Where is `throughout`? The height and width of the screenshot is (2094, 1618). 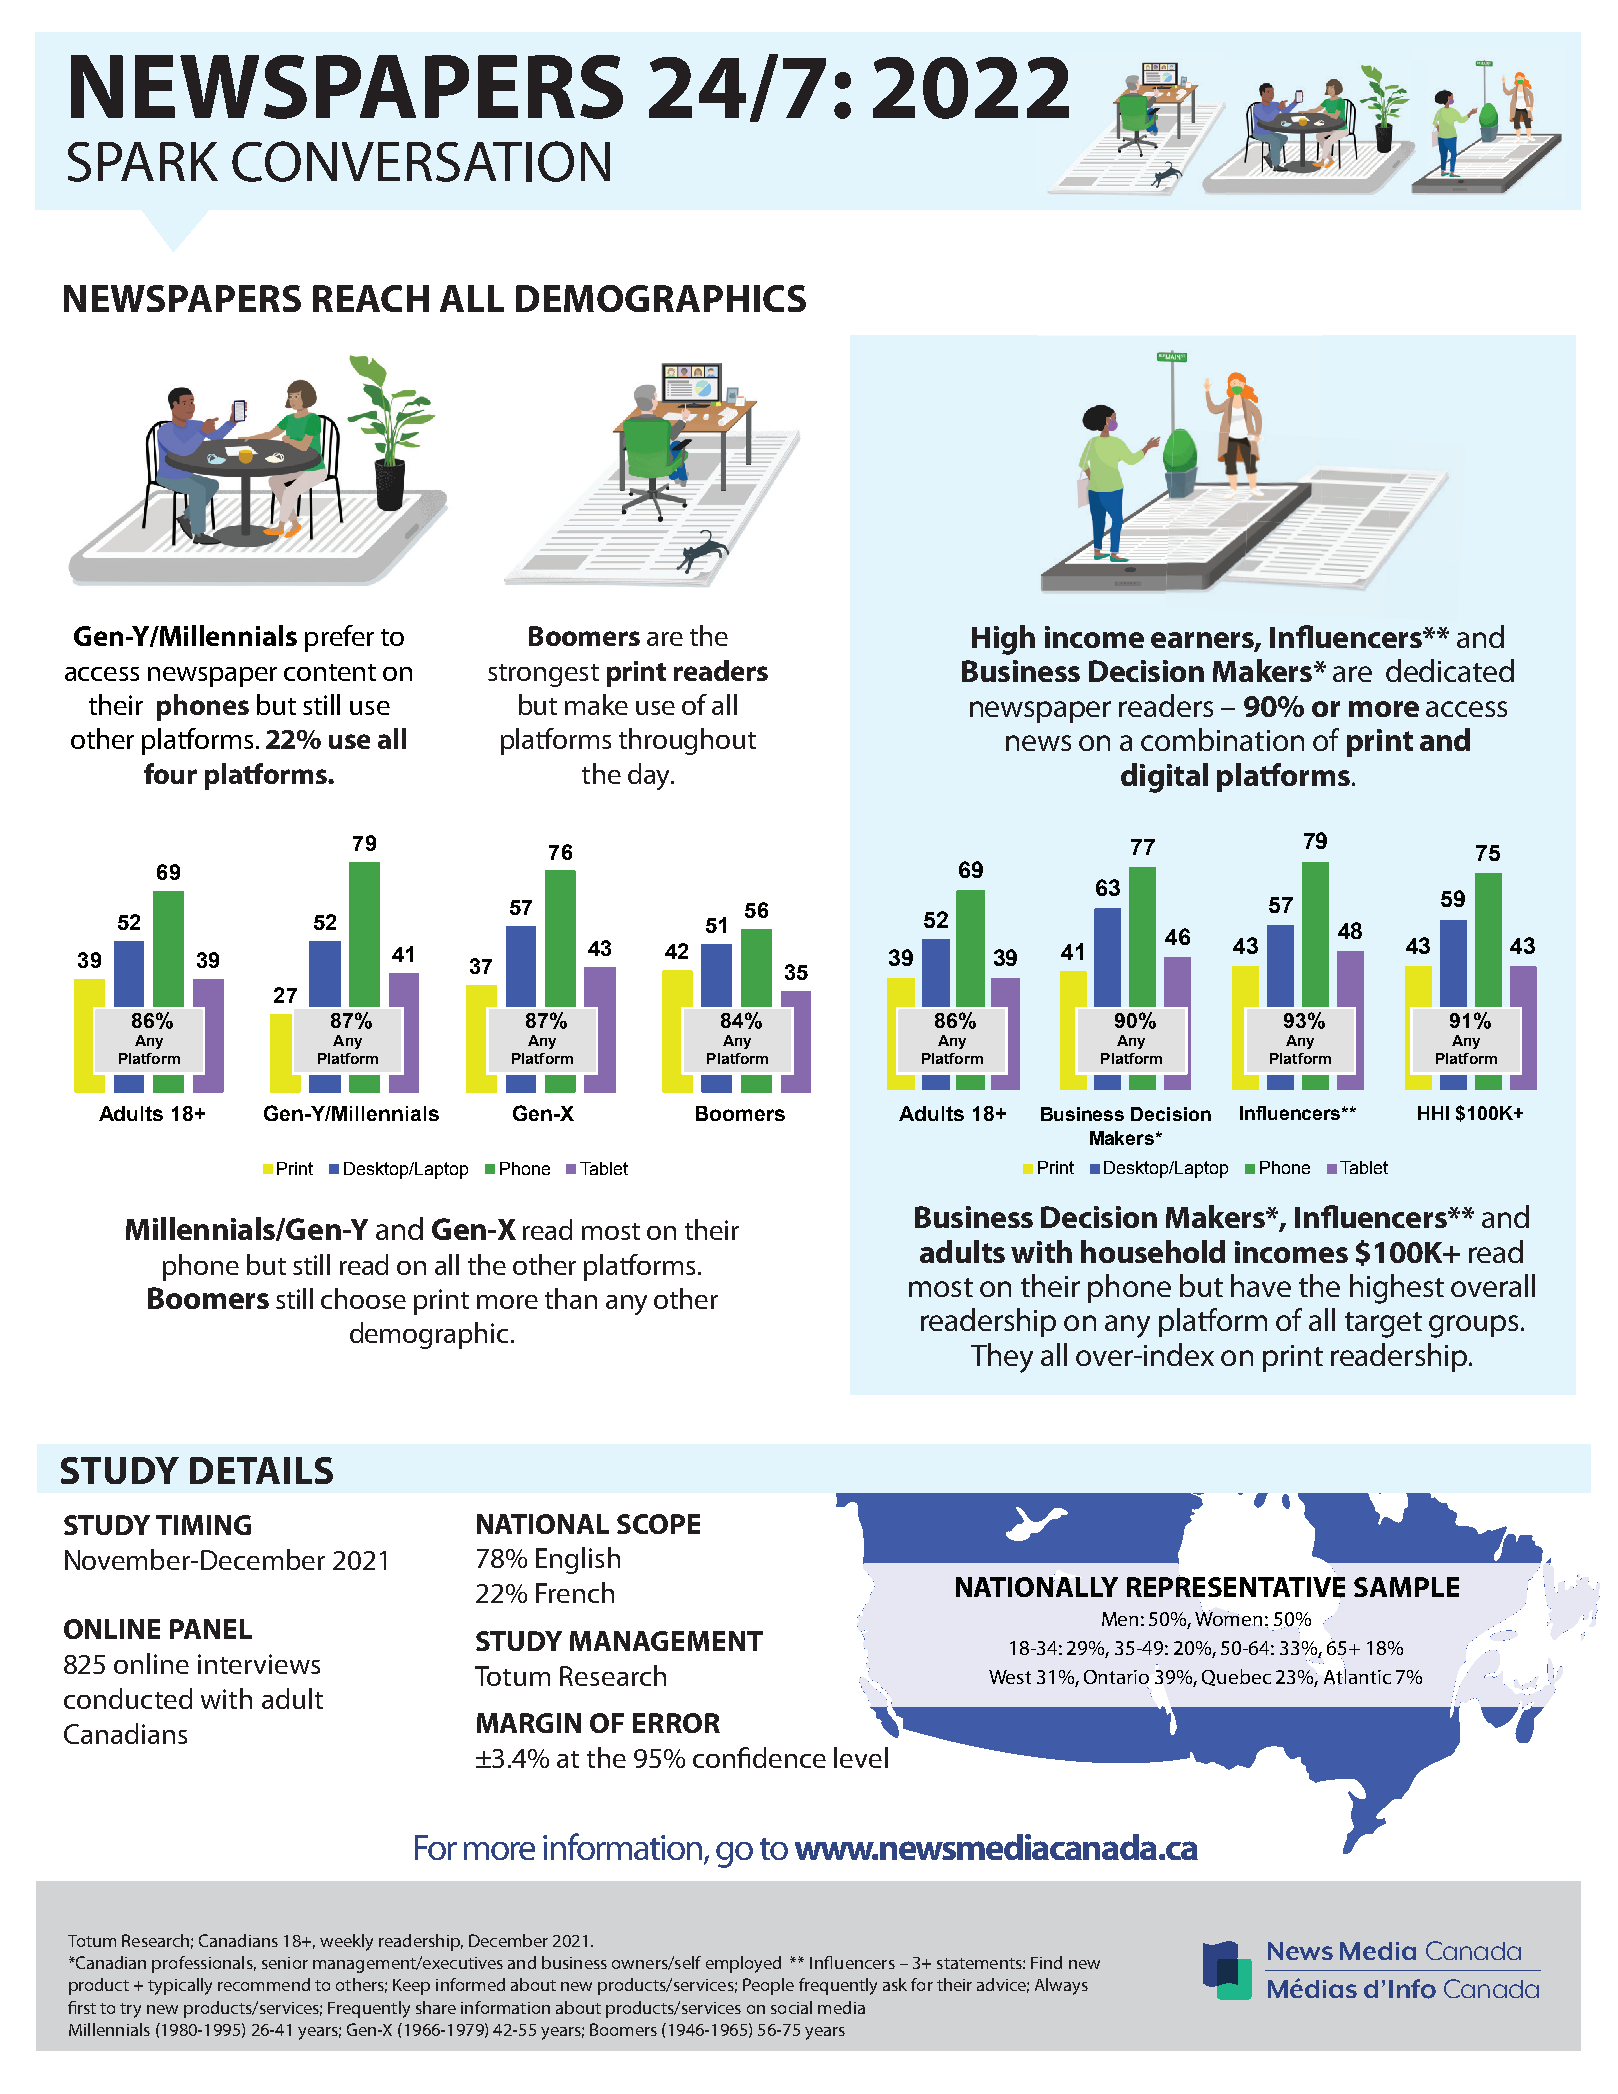
throughout is located at coordinates (687, 741).
